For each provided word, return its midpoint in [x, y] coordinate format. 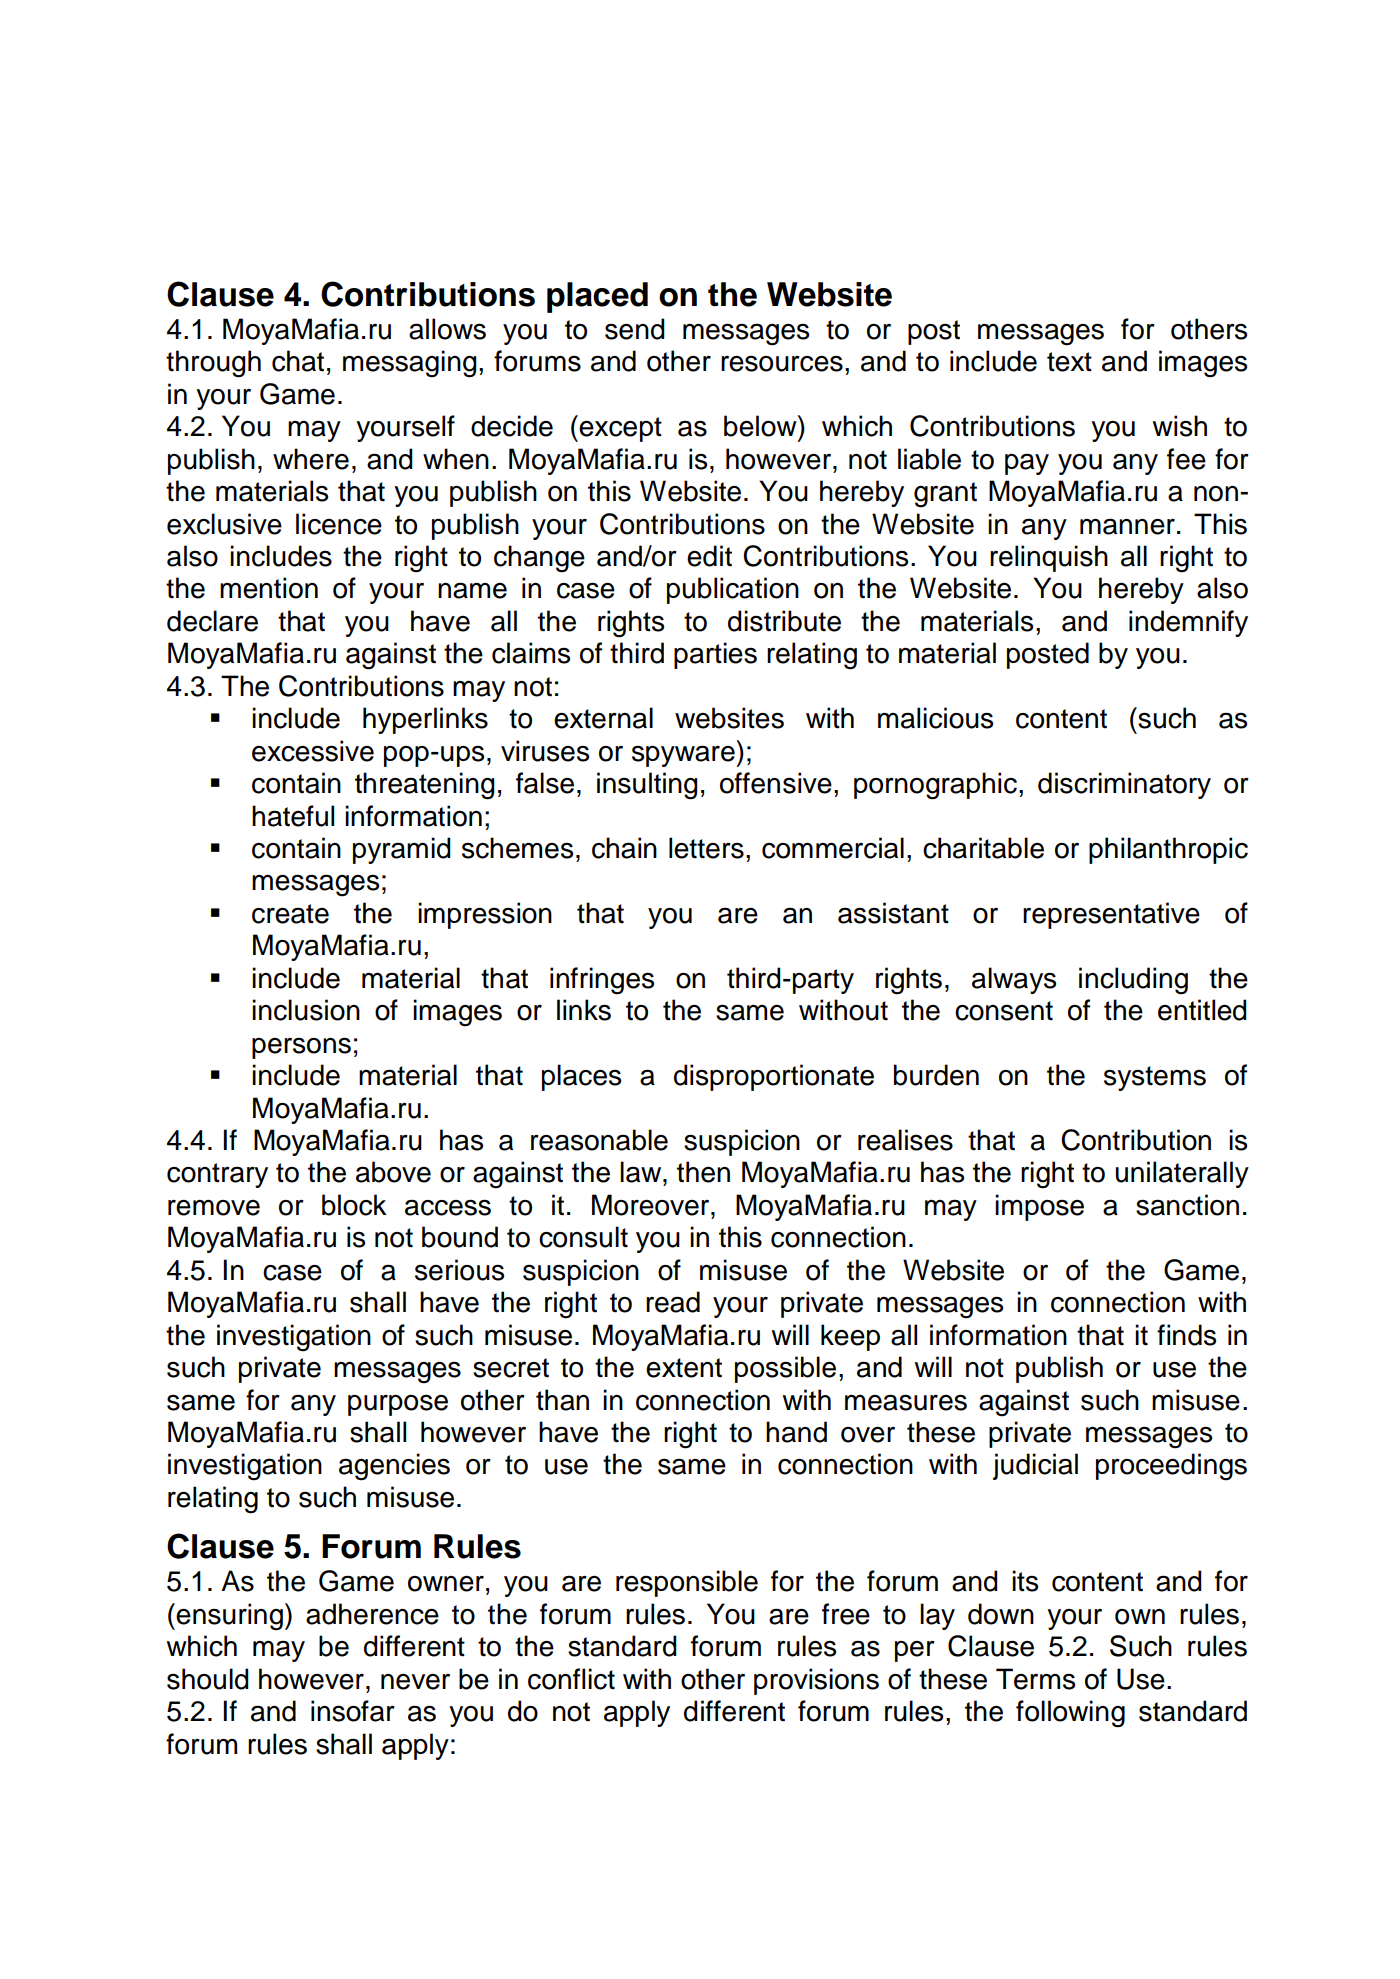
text [1069, 362]
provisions [816, 1681]
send [635, 329]
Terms [1035, 1679]
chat [298, 361]
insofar [353, 1711]
